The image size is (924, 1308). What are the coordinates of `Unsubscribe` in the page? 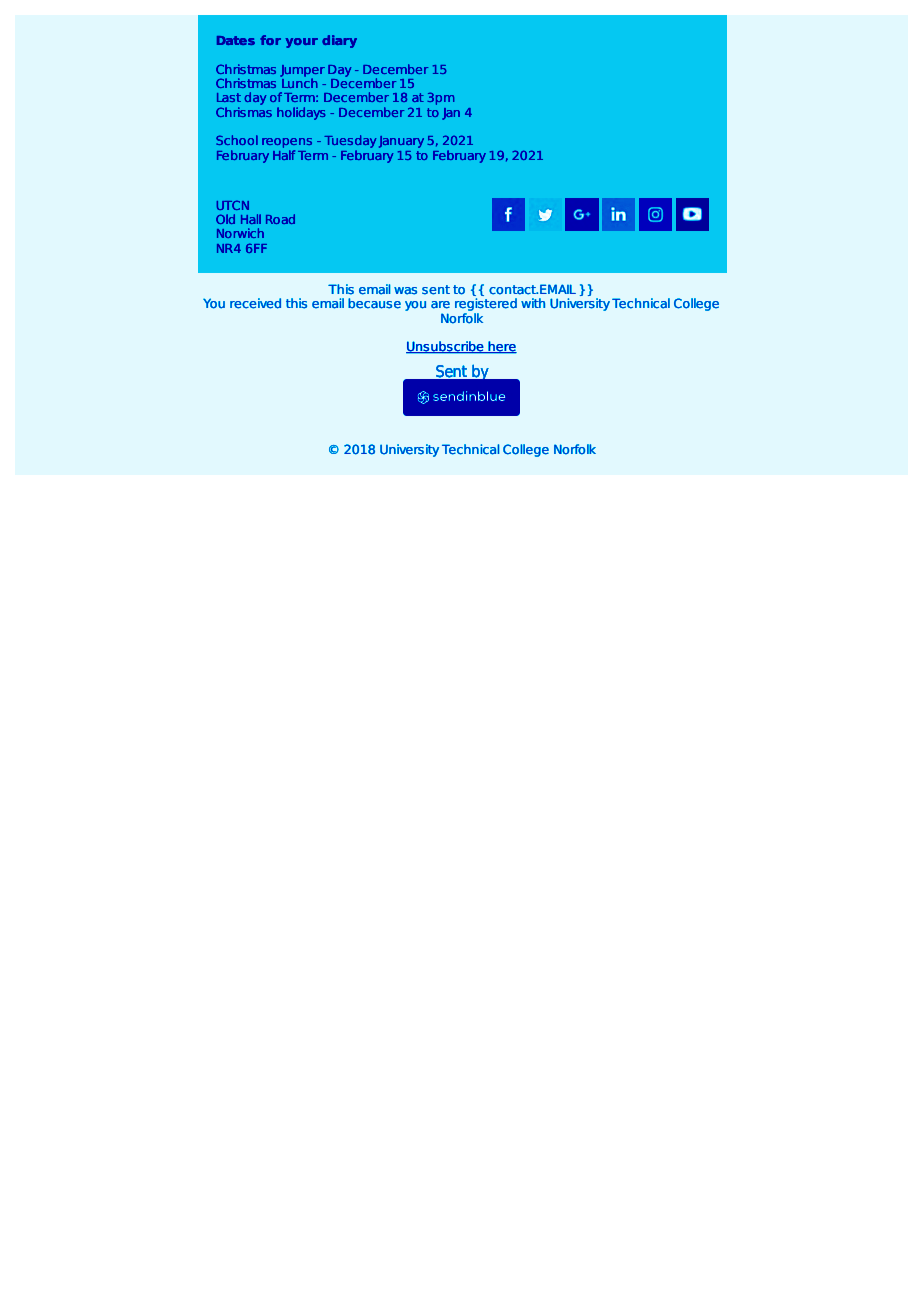 It's located at (446, 347).
